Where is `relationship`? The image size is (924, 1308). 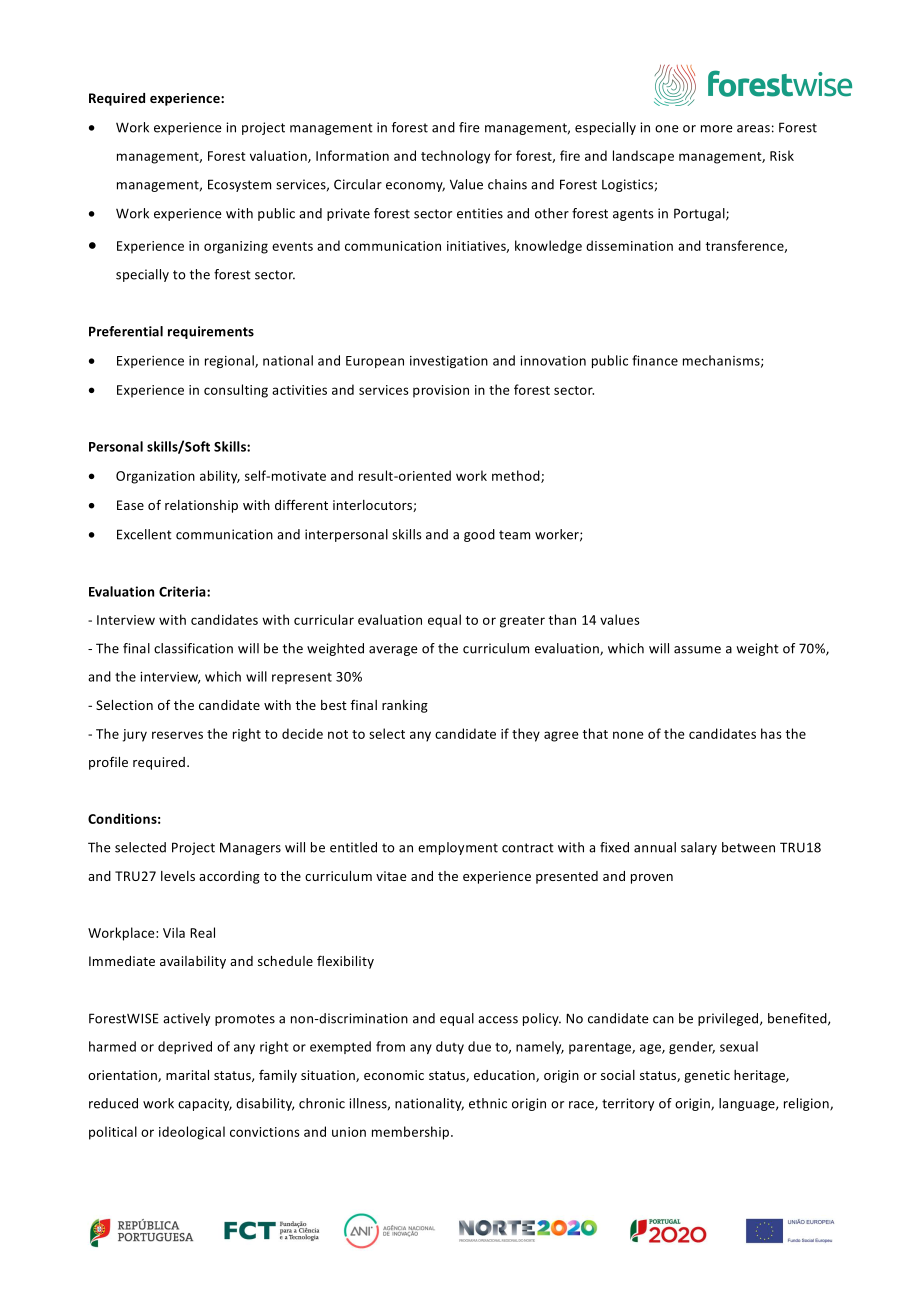
relationship is located at coordinates (201, 506).
